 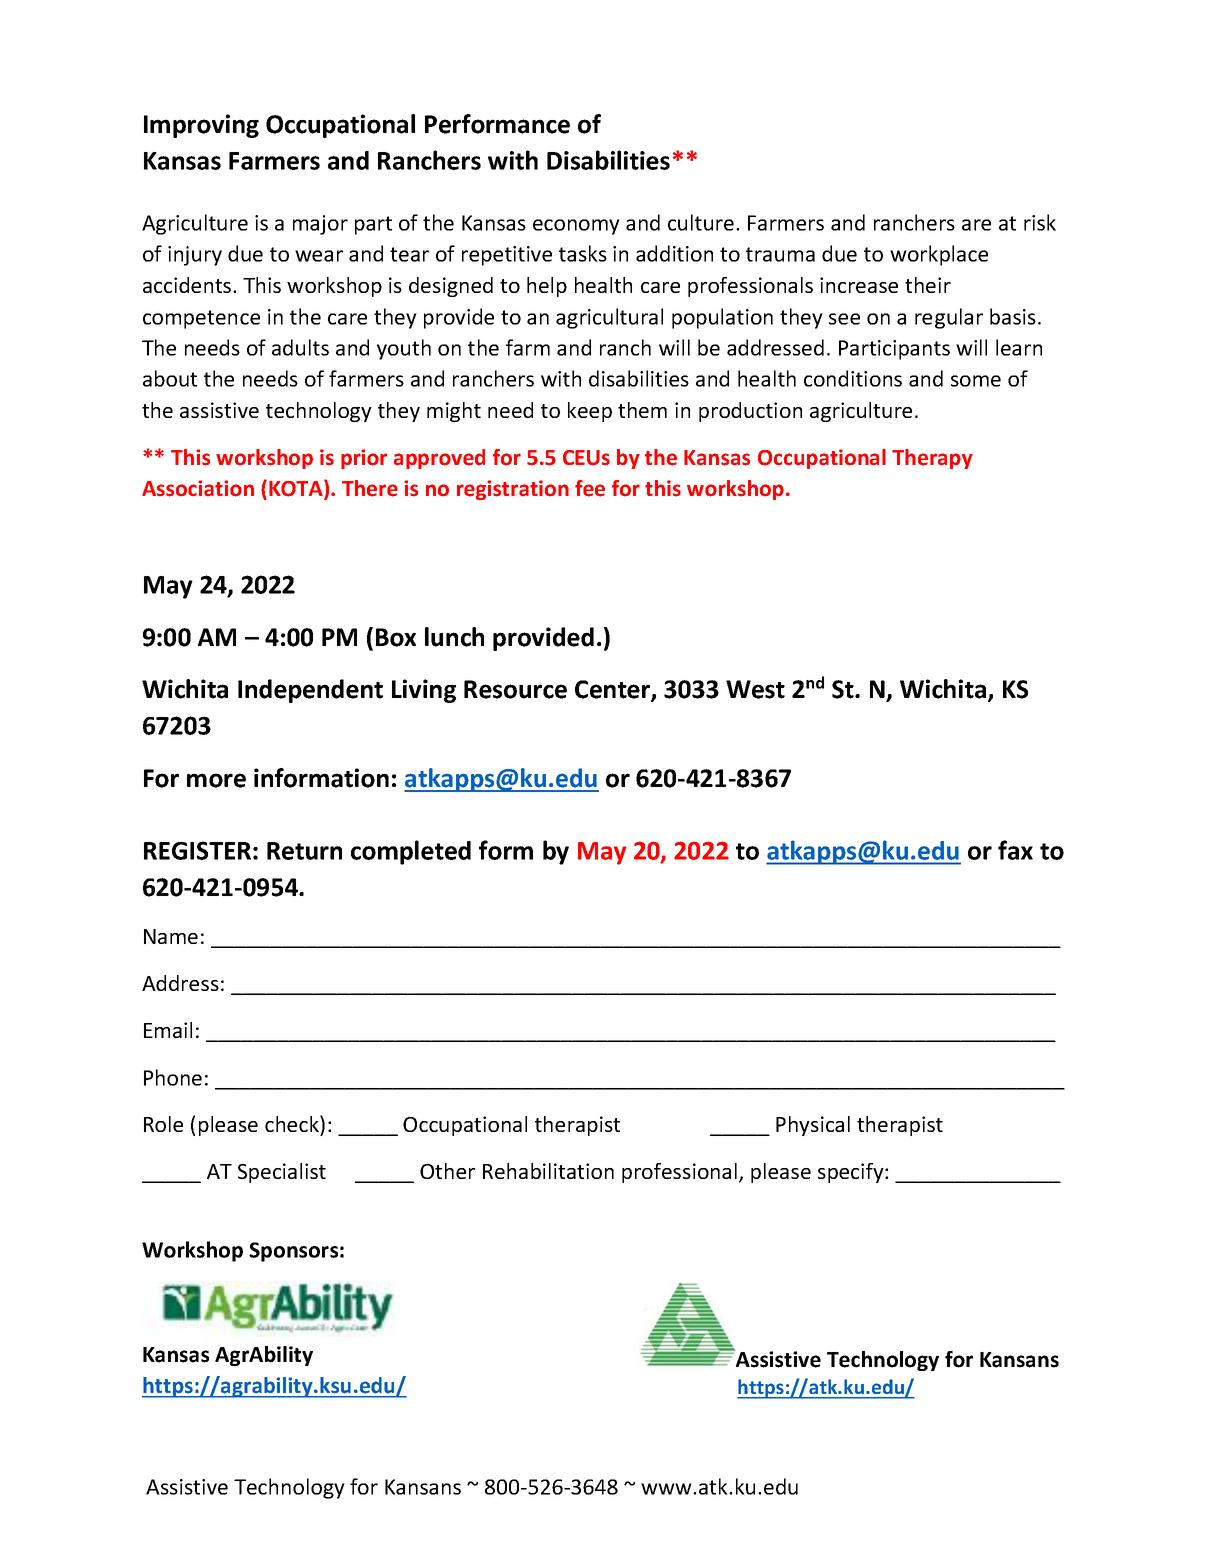 I want to click on risk, so click(x=1040, y=222).
